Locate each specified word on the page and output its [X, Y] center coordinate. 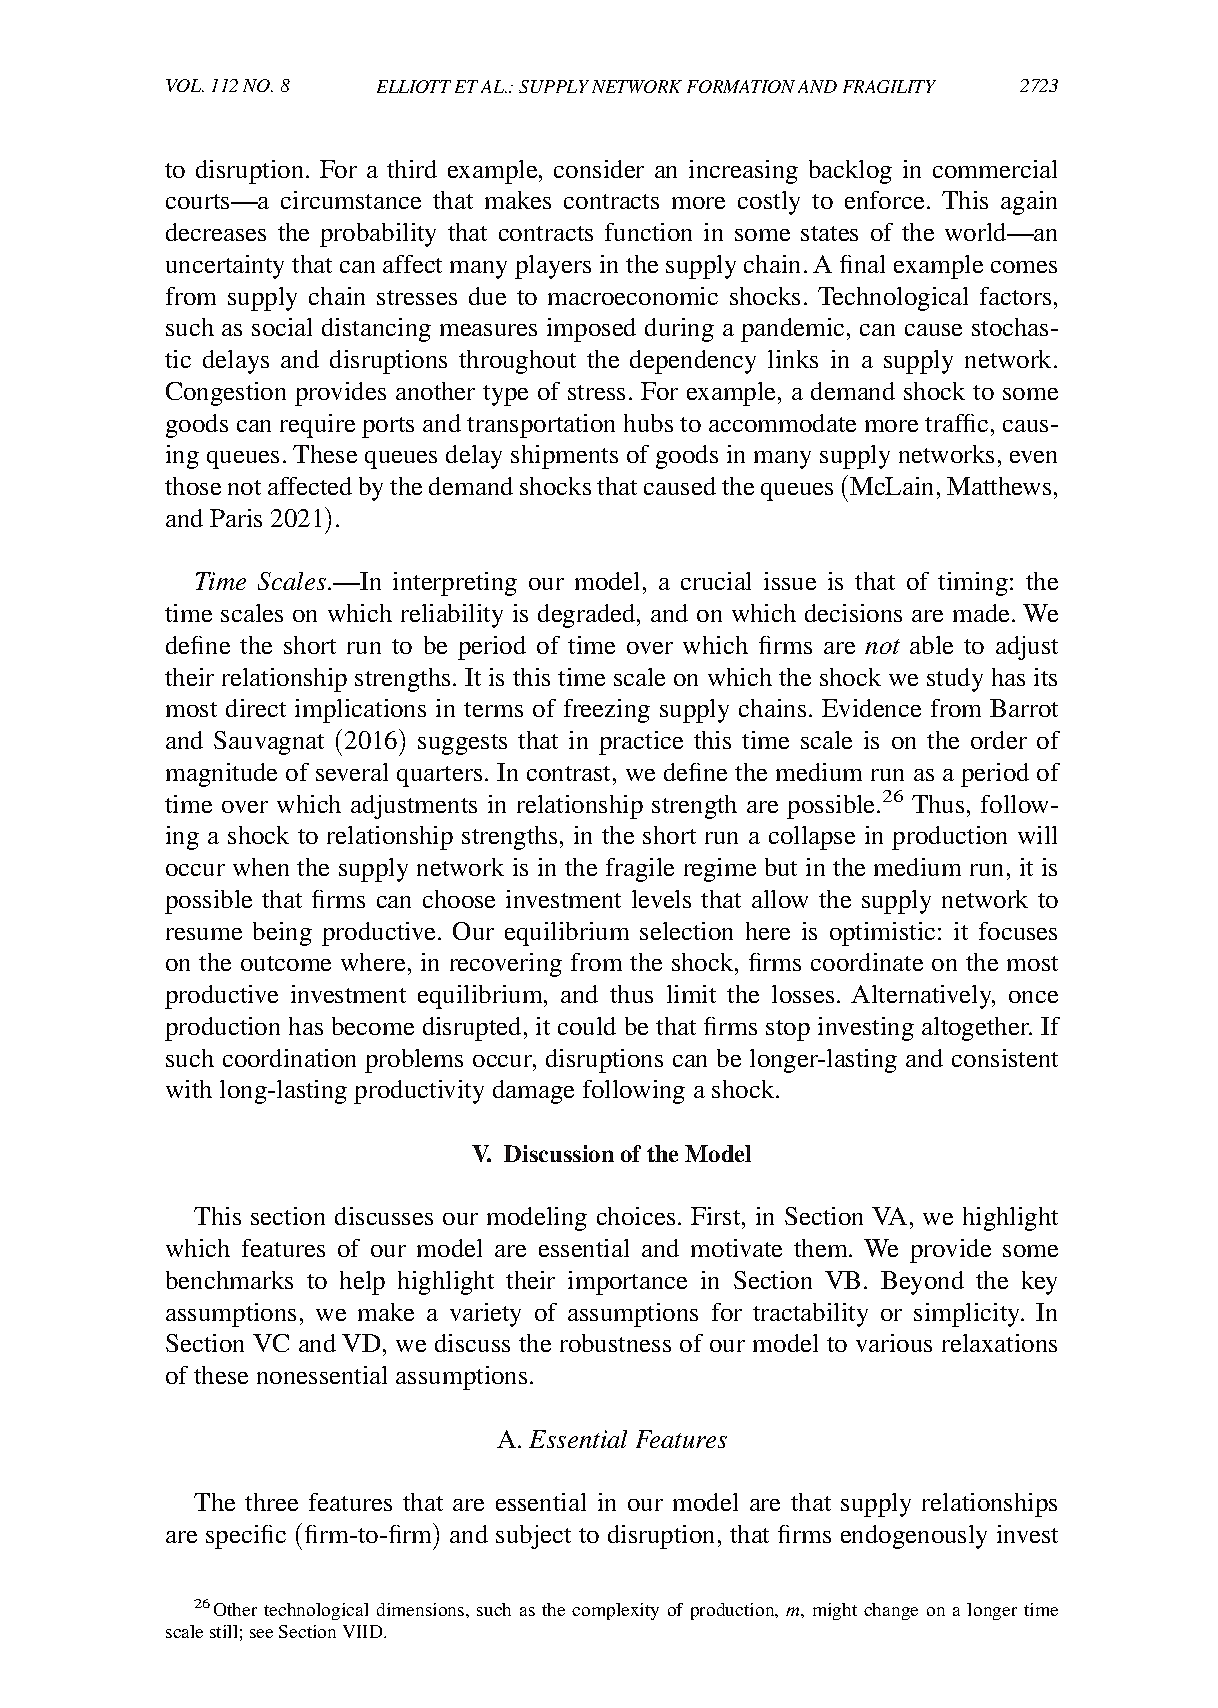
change [891, 1611]
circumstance [351, 200]
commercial [995, 169]
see [261, 1633]
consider [599, 169]
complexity [615, 1611]
